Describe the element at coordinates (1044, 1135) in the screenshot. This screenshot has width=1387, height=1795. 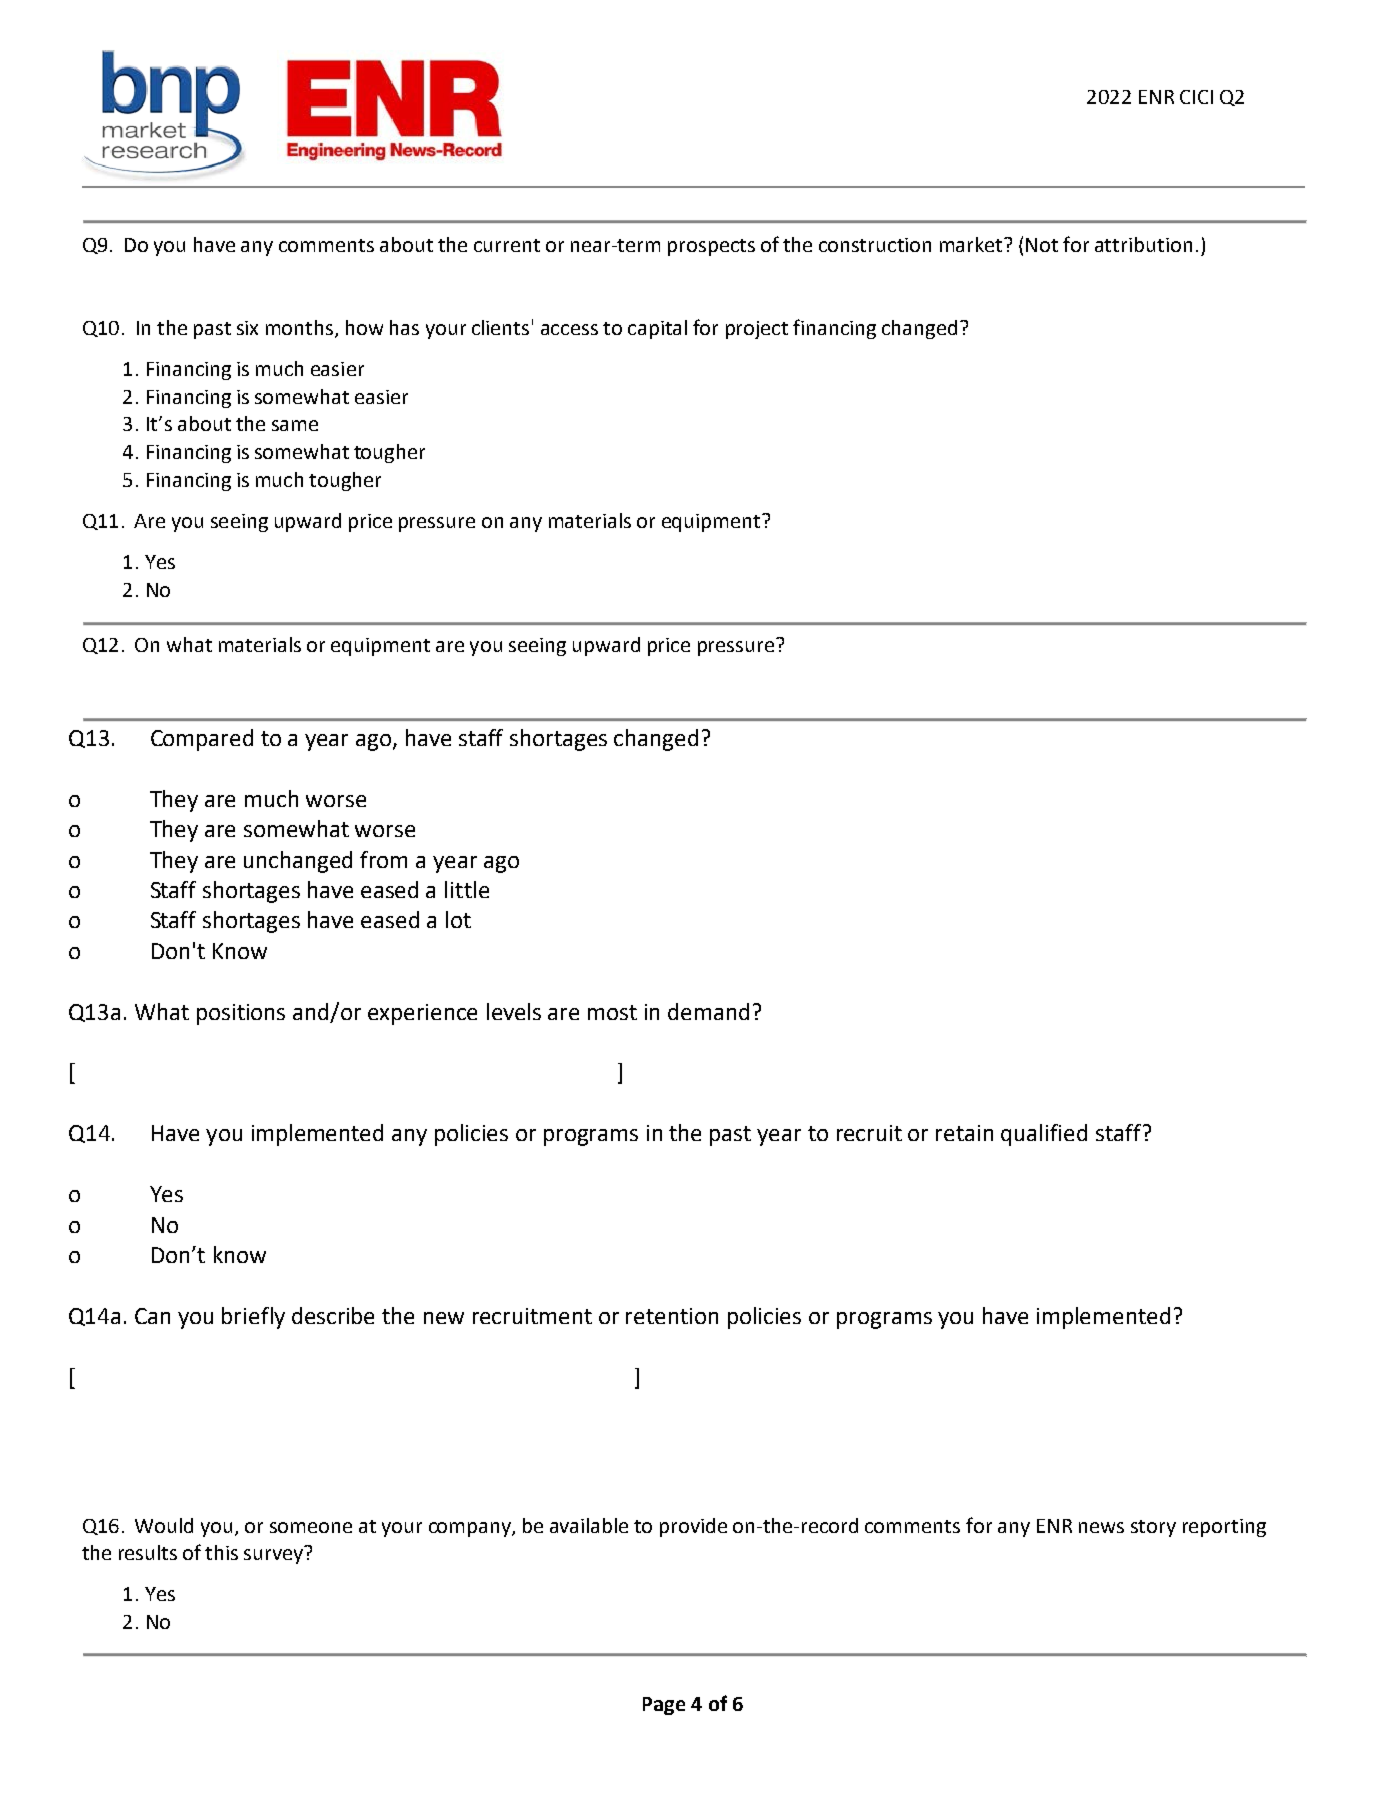
I see `qualified` at that location.
